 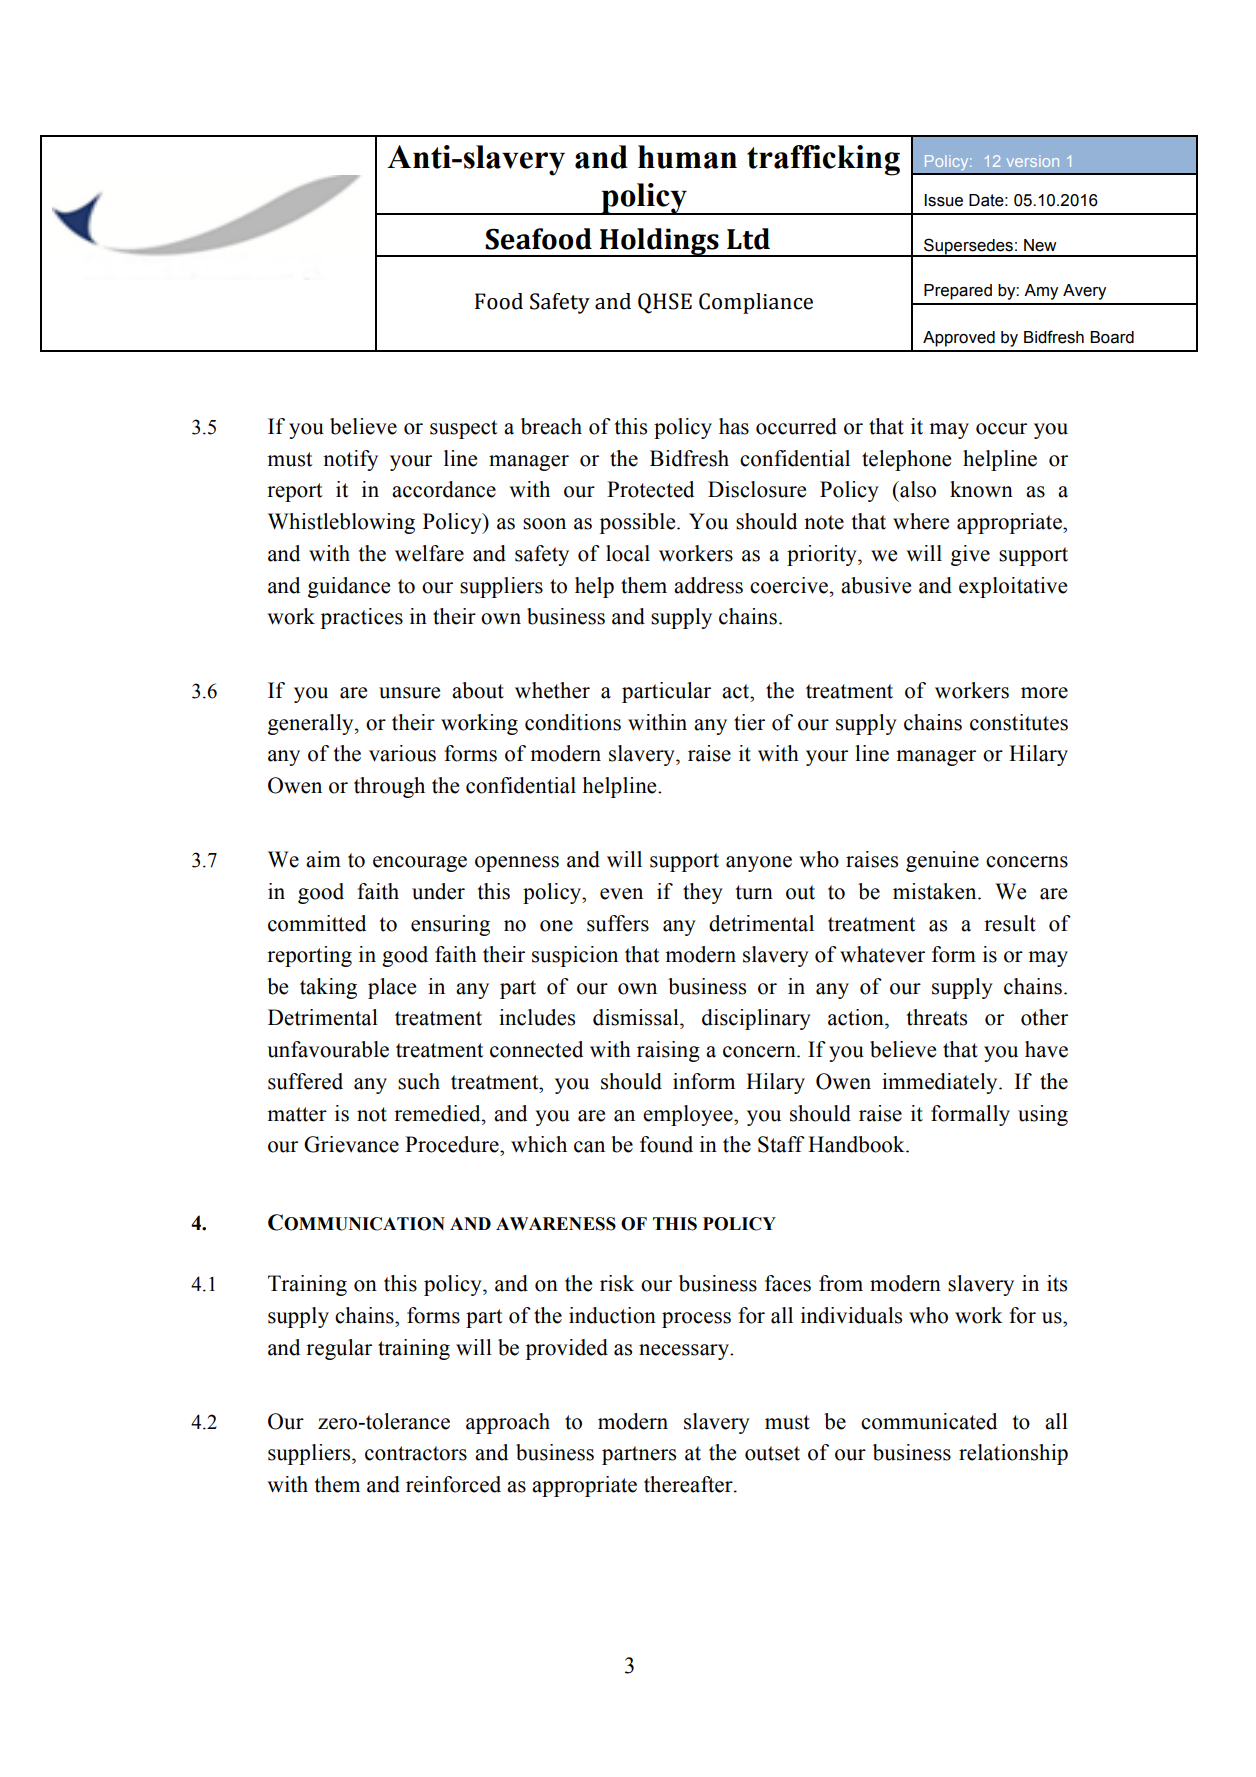 What do you see at coordinates (942, 861) in the image?
I see `genuine` at bounding box center [942, 861].
